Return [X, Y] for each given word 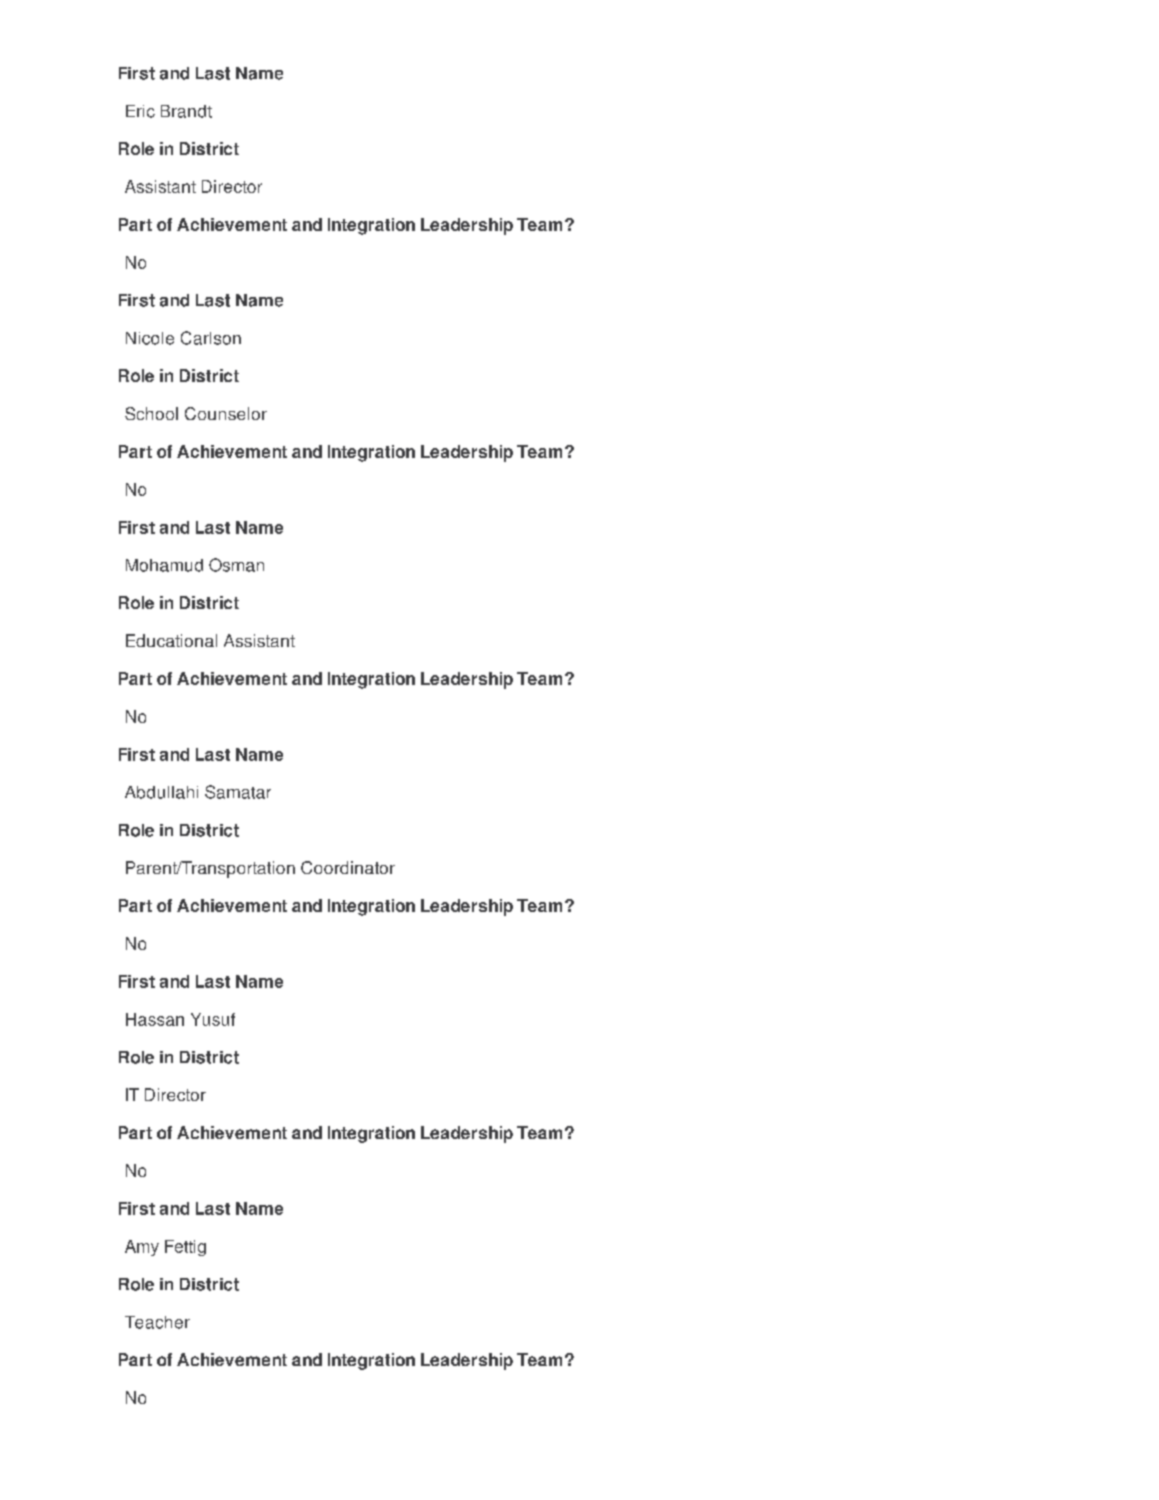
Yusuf [213, 1019]
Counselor [226, 413]
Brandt [186, 111]
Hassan [155, 1019]
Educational [171, 640]
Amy [142, 1248]
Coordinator [348, 867]
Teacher [157, 1322]
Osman [236, 565]
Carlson [211, 338]
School [151, 413]
